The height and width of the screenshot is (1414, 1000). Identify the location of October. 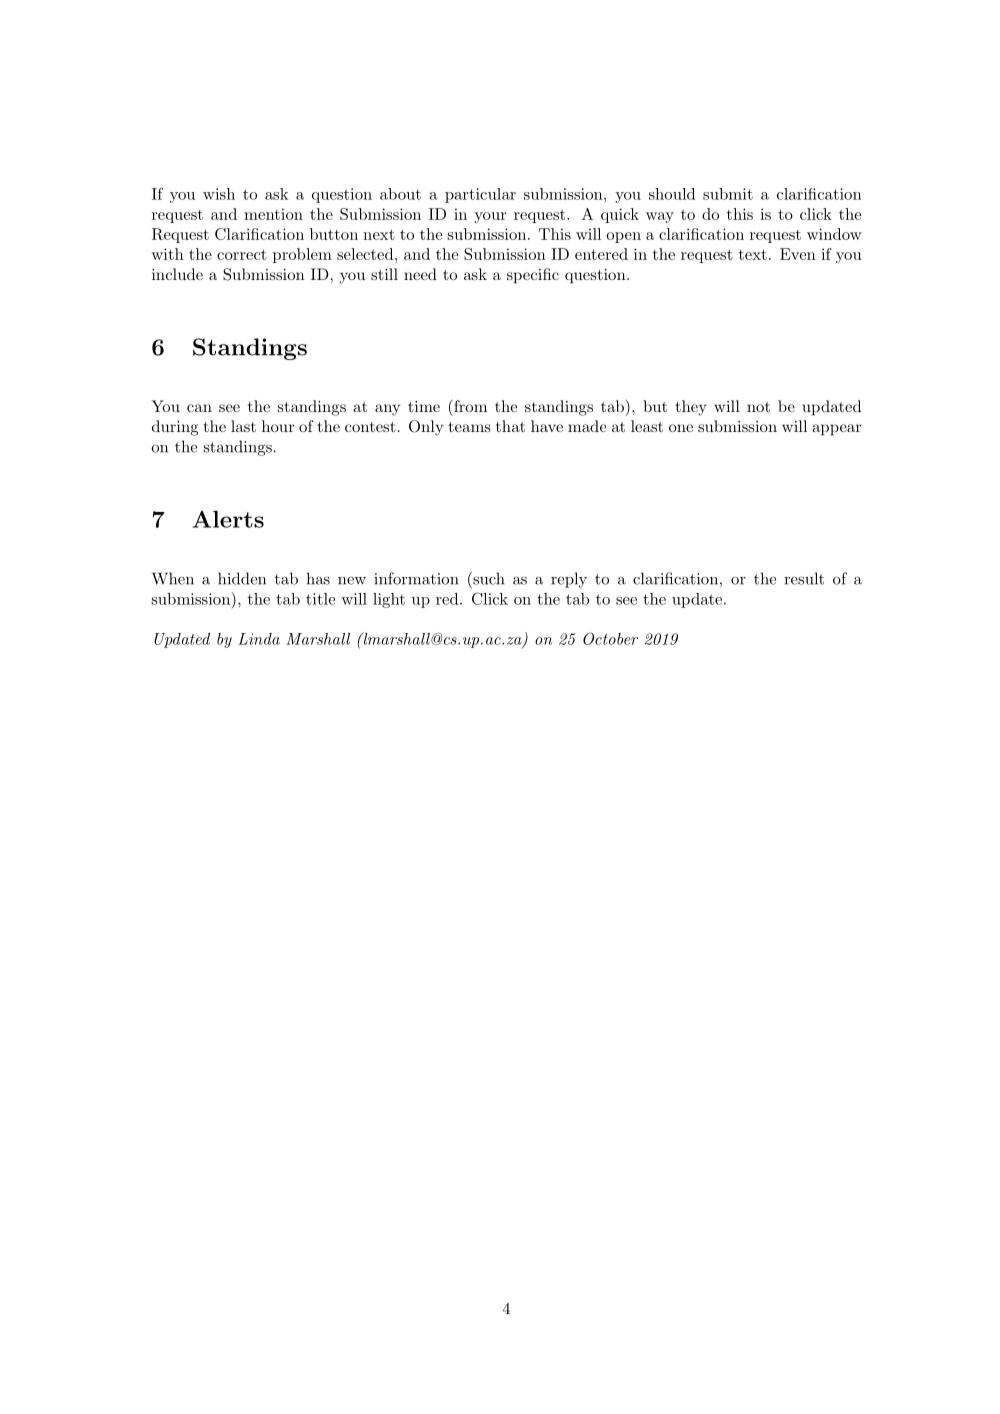
(610, 638).
